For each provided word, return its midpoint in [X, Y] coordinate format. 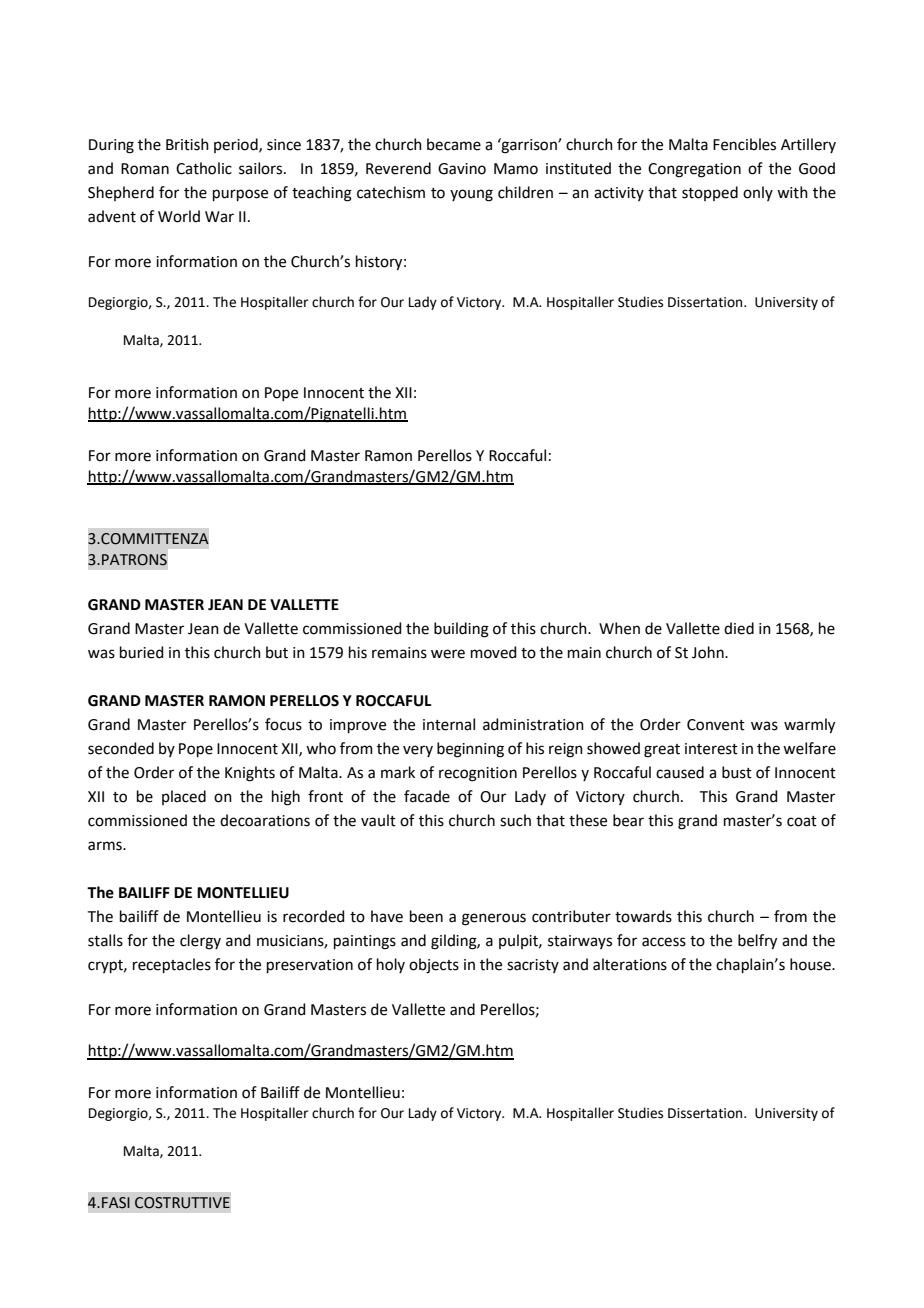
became [454, 144]
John [709, 652]
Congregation [694, 170]
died [739, 628]
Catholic [204, 168]
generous [494, 919]
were [448, 654]
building [461, 630]
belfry [757, 942]
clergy [200, 942]
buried [142, 652]
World [179, 216]
